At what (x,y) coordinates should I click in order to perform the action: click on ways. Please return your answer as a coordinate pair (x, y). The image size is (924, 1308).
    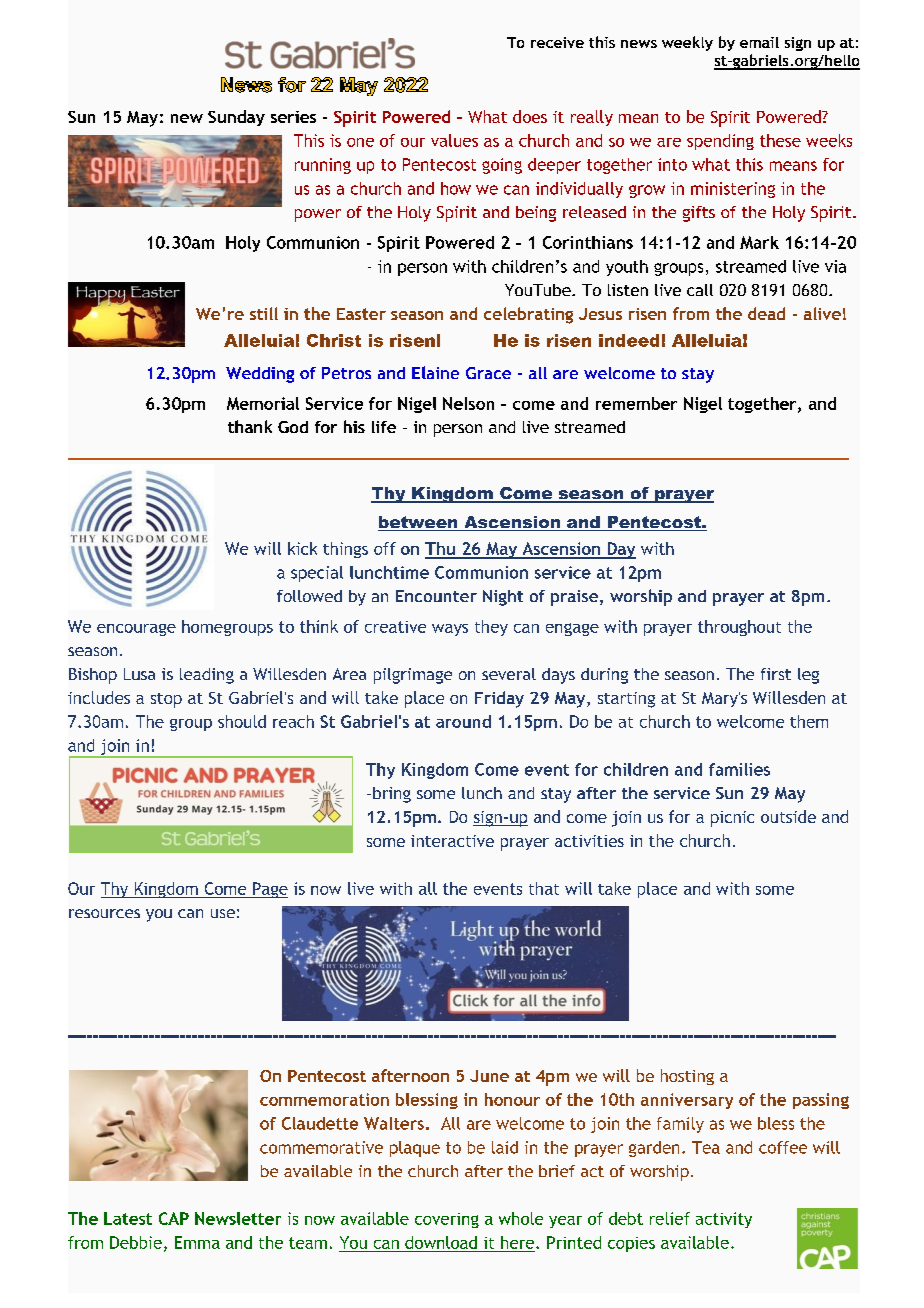
    Looking at the image, I should click on (450, 630).
